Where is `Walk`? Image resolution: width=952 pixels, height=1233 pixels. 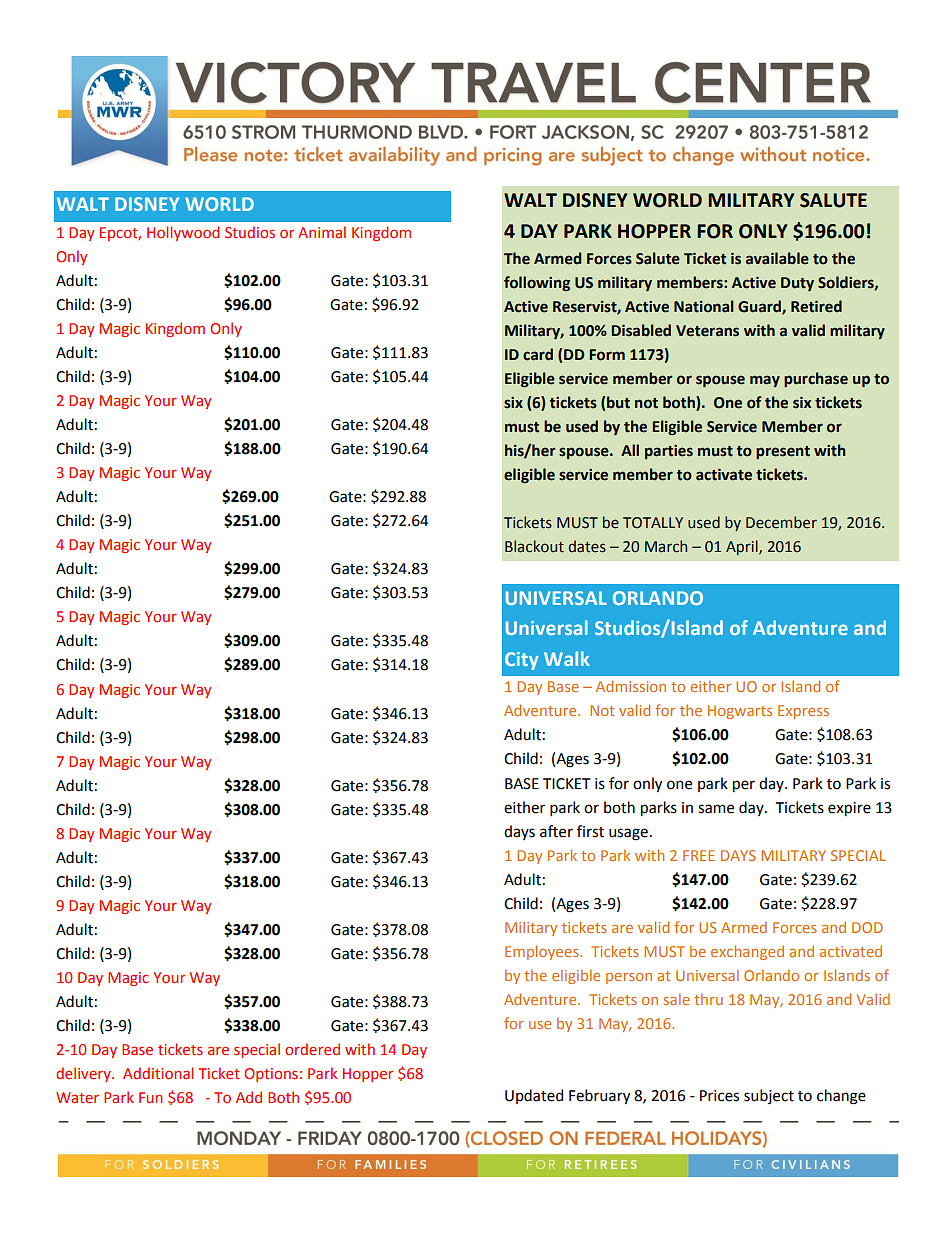
Walk is located at coordinates (567, 658).
